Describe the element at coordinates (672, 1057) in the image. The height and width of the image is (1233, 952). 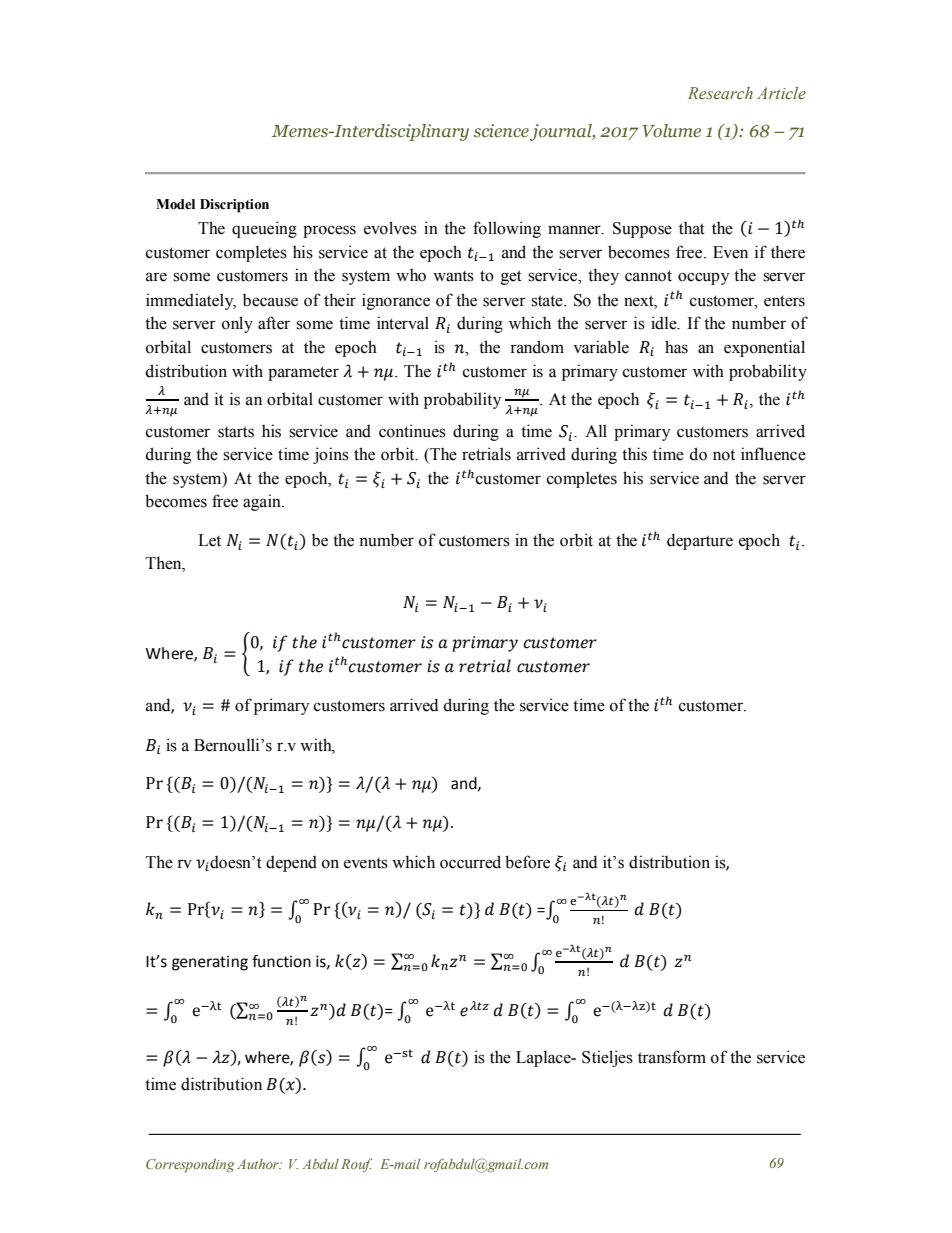
I see `transform` at that location.
